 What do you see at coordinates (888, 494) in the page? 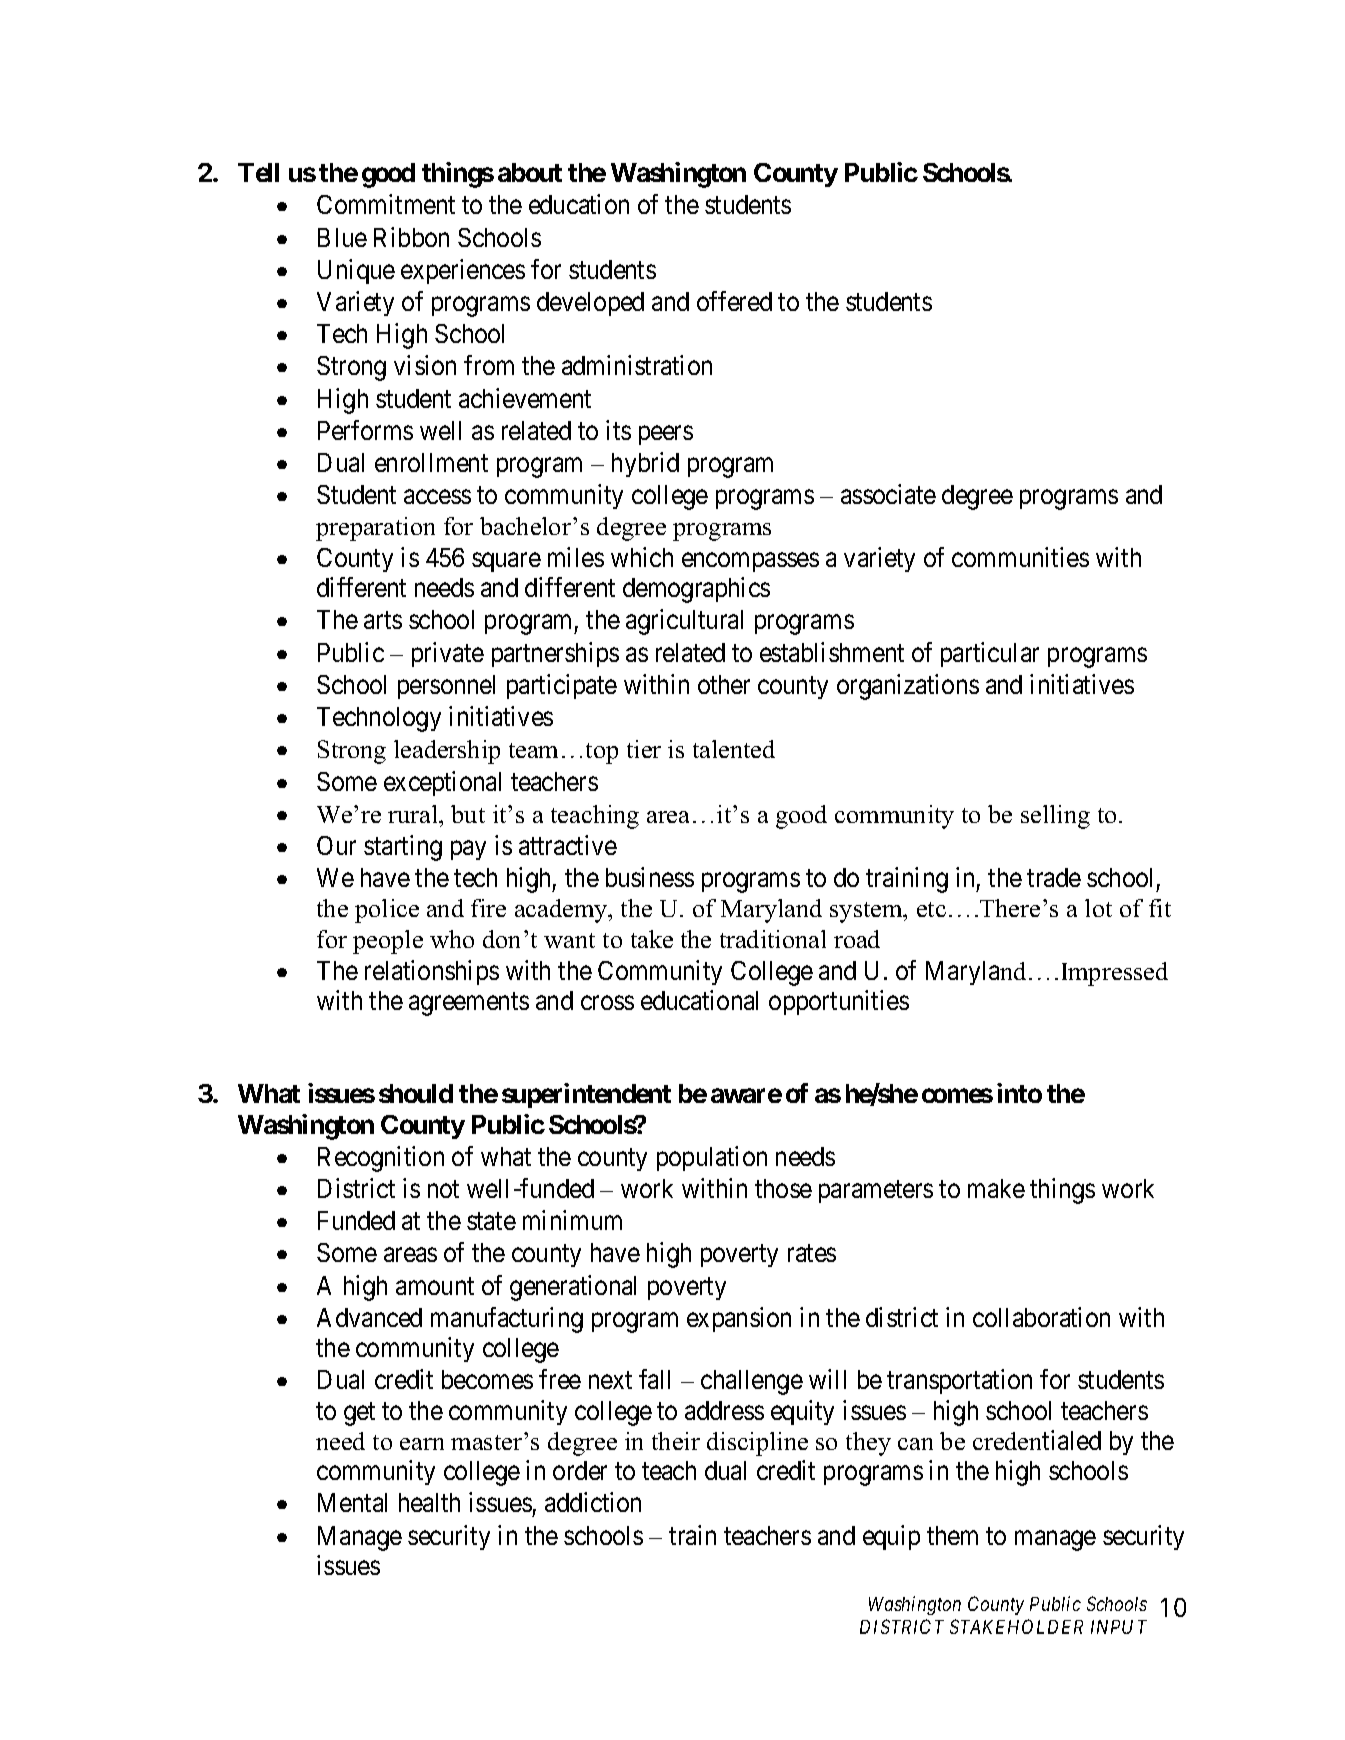
I see `associate` at bounding box center [888, 494].
